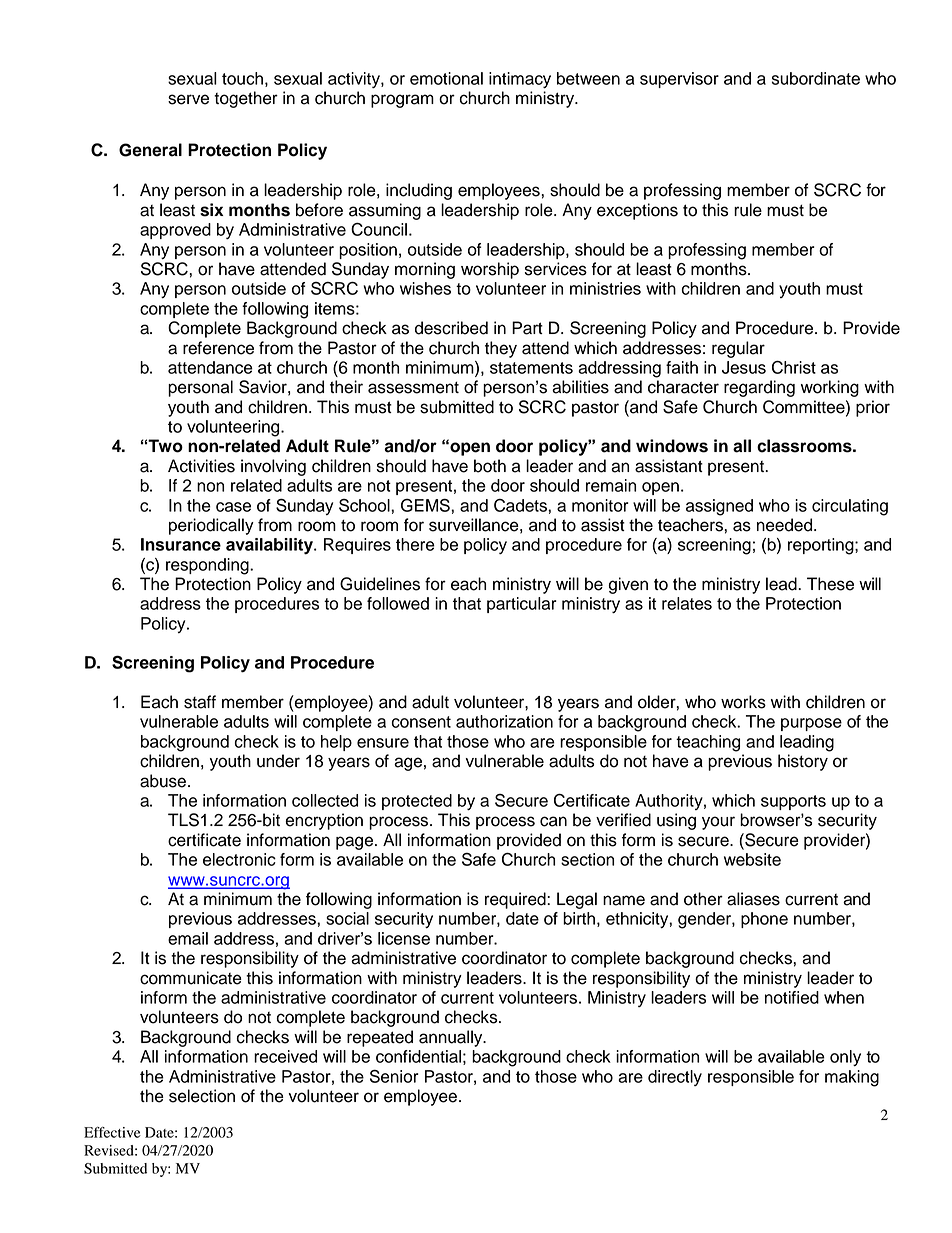 The height and width of the page is (1233, 952). I want to click on intimacy, so click(520, 80).
